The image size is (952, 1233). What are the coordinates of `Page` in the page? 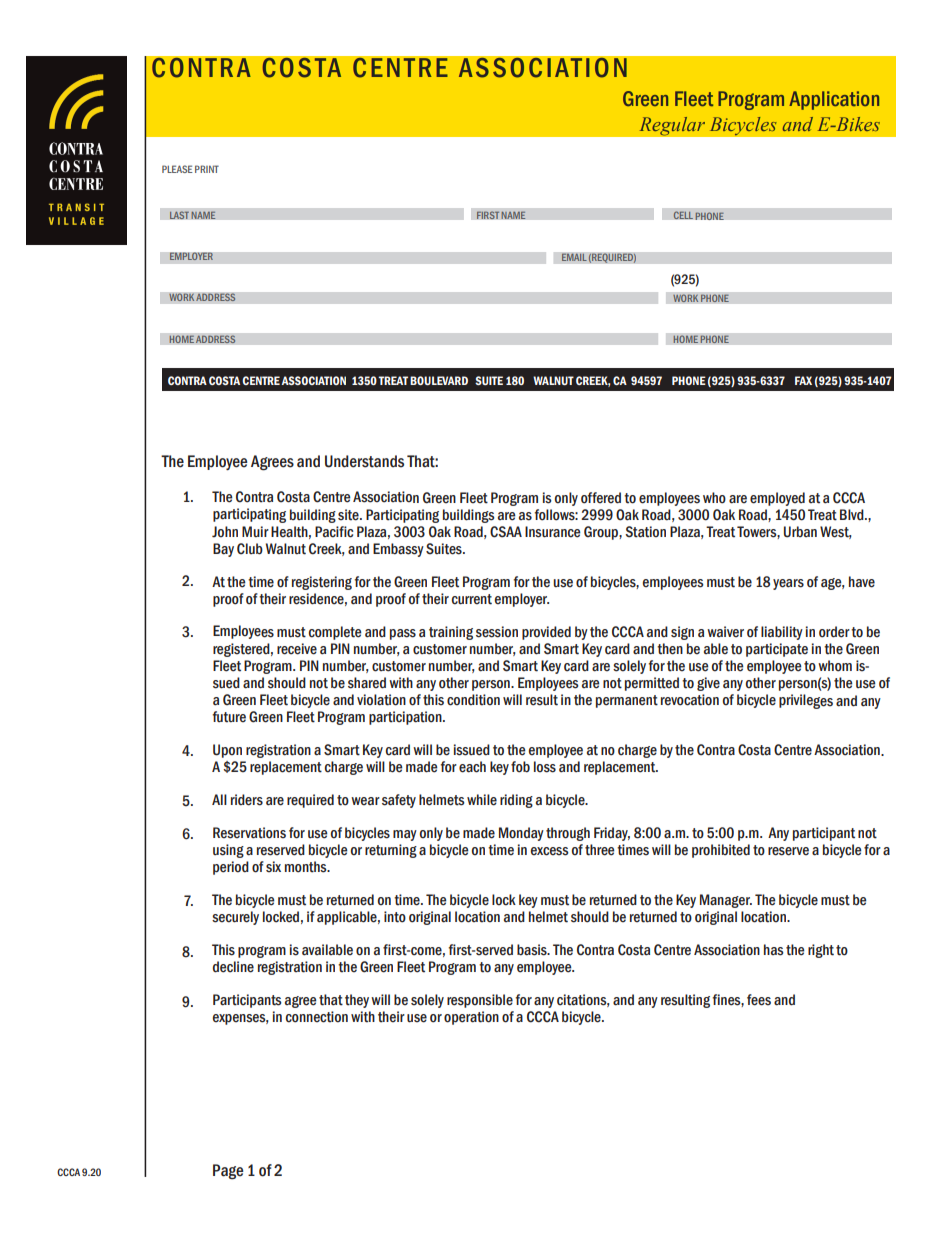 It's located at (228, 1172).
